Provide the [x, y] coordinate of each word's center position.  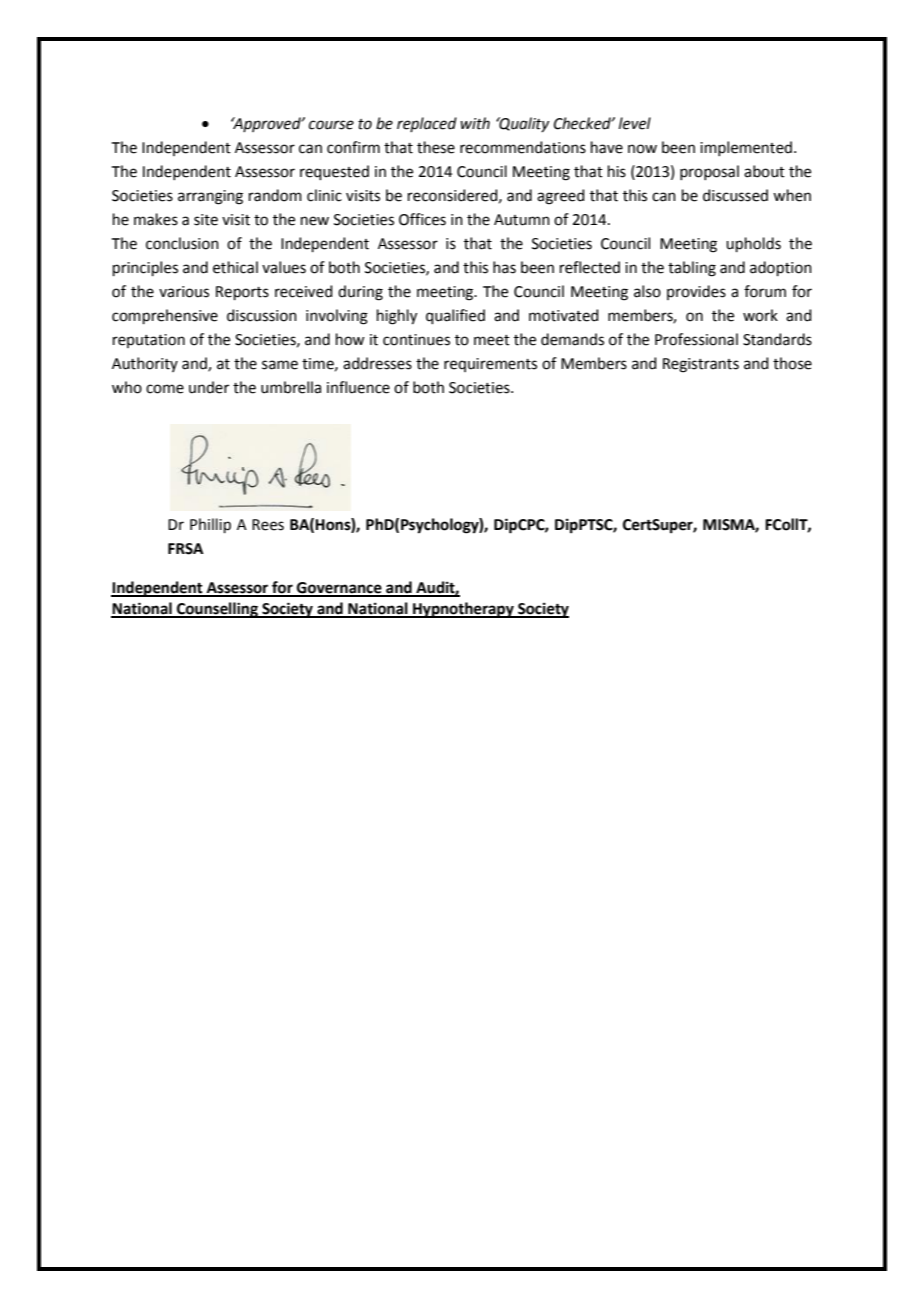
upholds [753, 244]
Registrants [701, 365]
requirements [490, 365]
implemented [746, 148]
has [504, 267]
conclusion [182, 243]
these [436, 147]
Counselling [217, 610]
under [209, 387]
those [792, 363]
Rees [268, 525]
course [331, 125]
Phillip [210, 525]
